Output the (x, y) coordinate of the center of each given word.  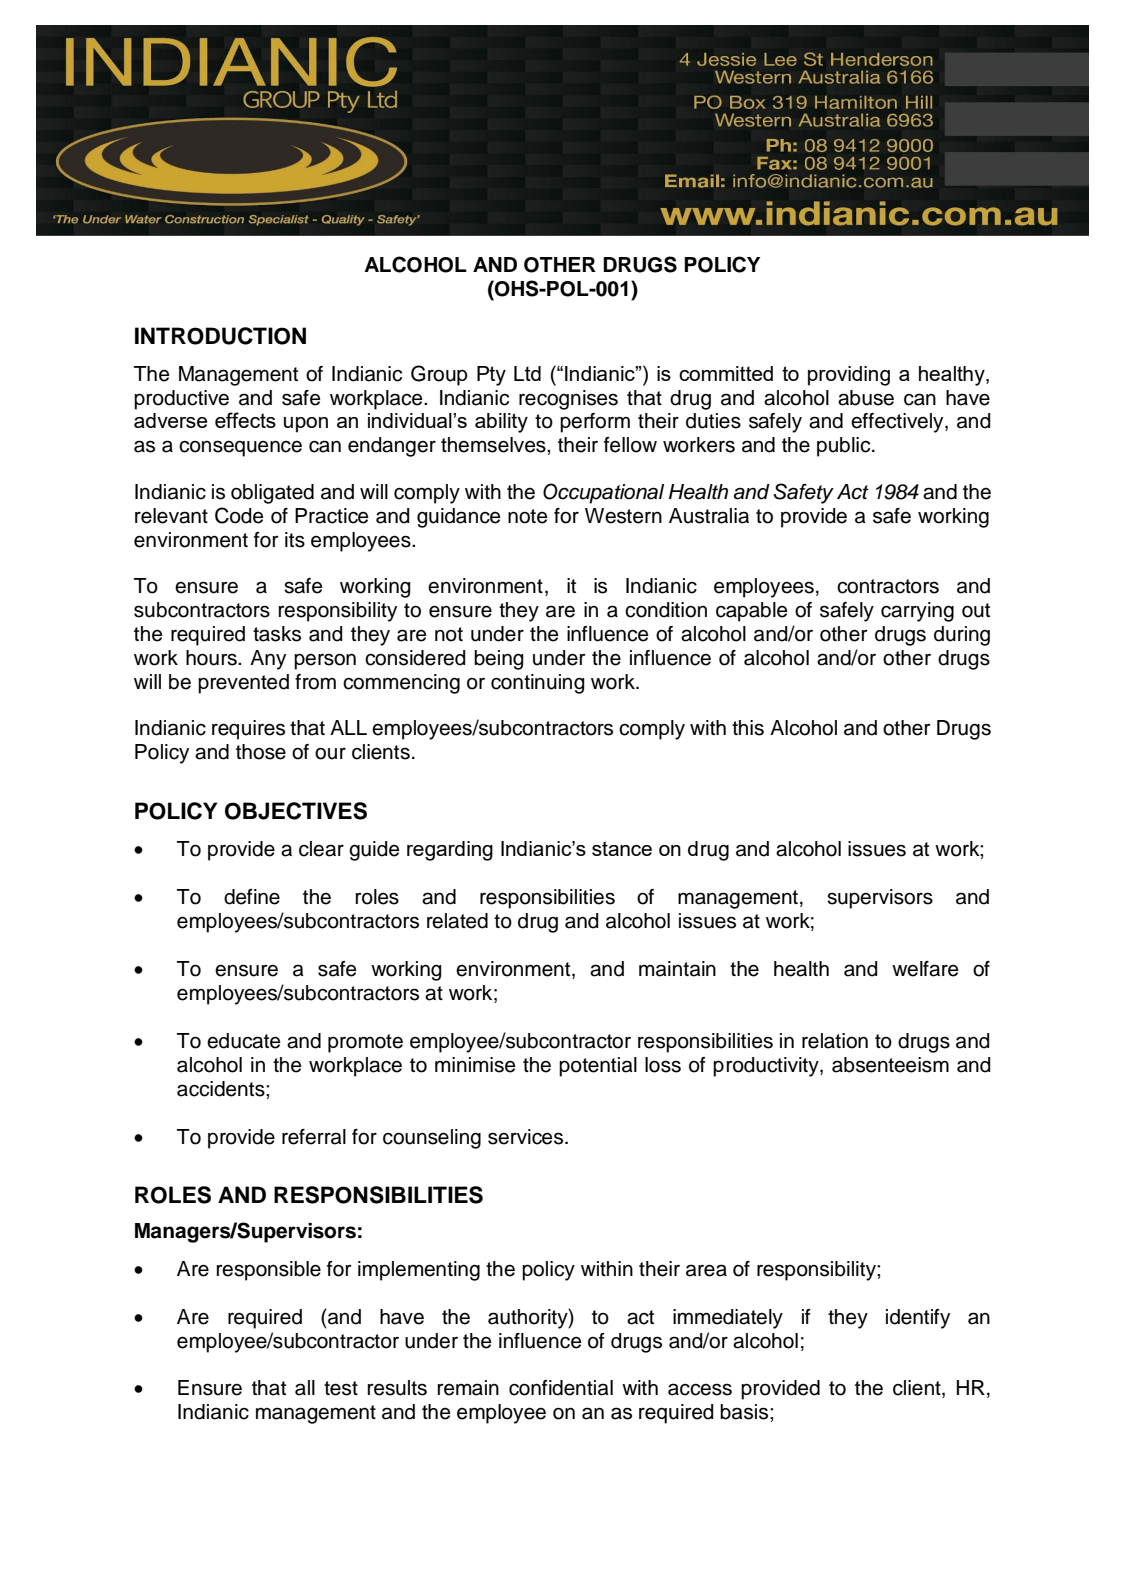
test (341, 1388)
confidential (561, 1388)
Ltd (527, 373)
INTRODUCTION (220, 336)
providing (849, 376)
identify (918, 1319)
